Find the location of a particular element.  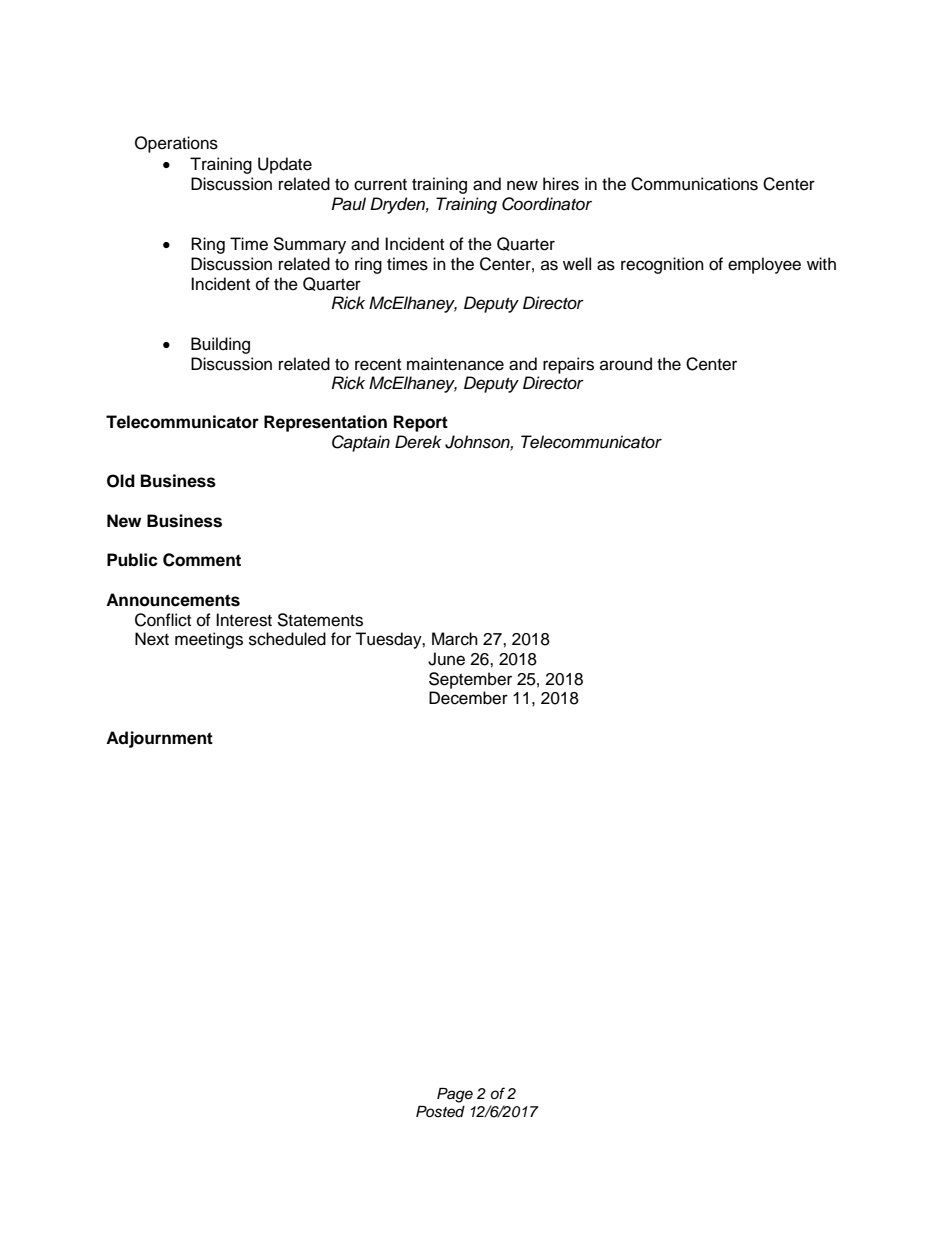

maintenance is located at coordinates (455, 364).
